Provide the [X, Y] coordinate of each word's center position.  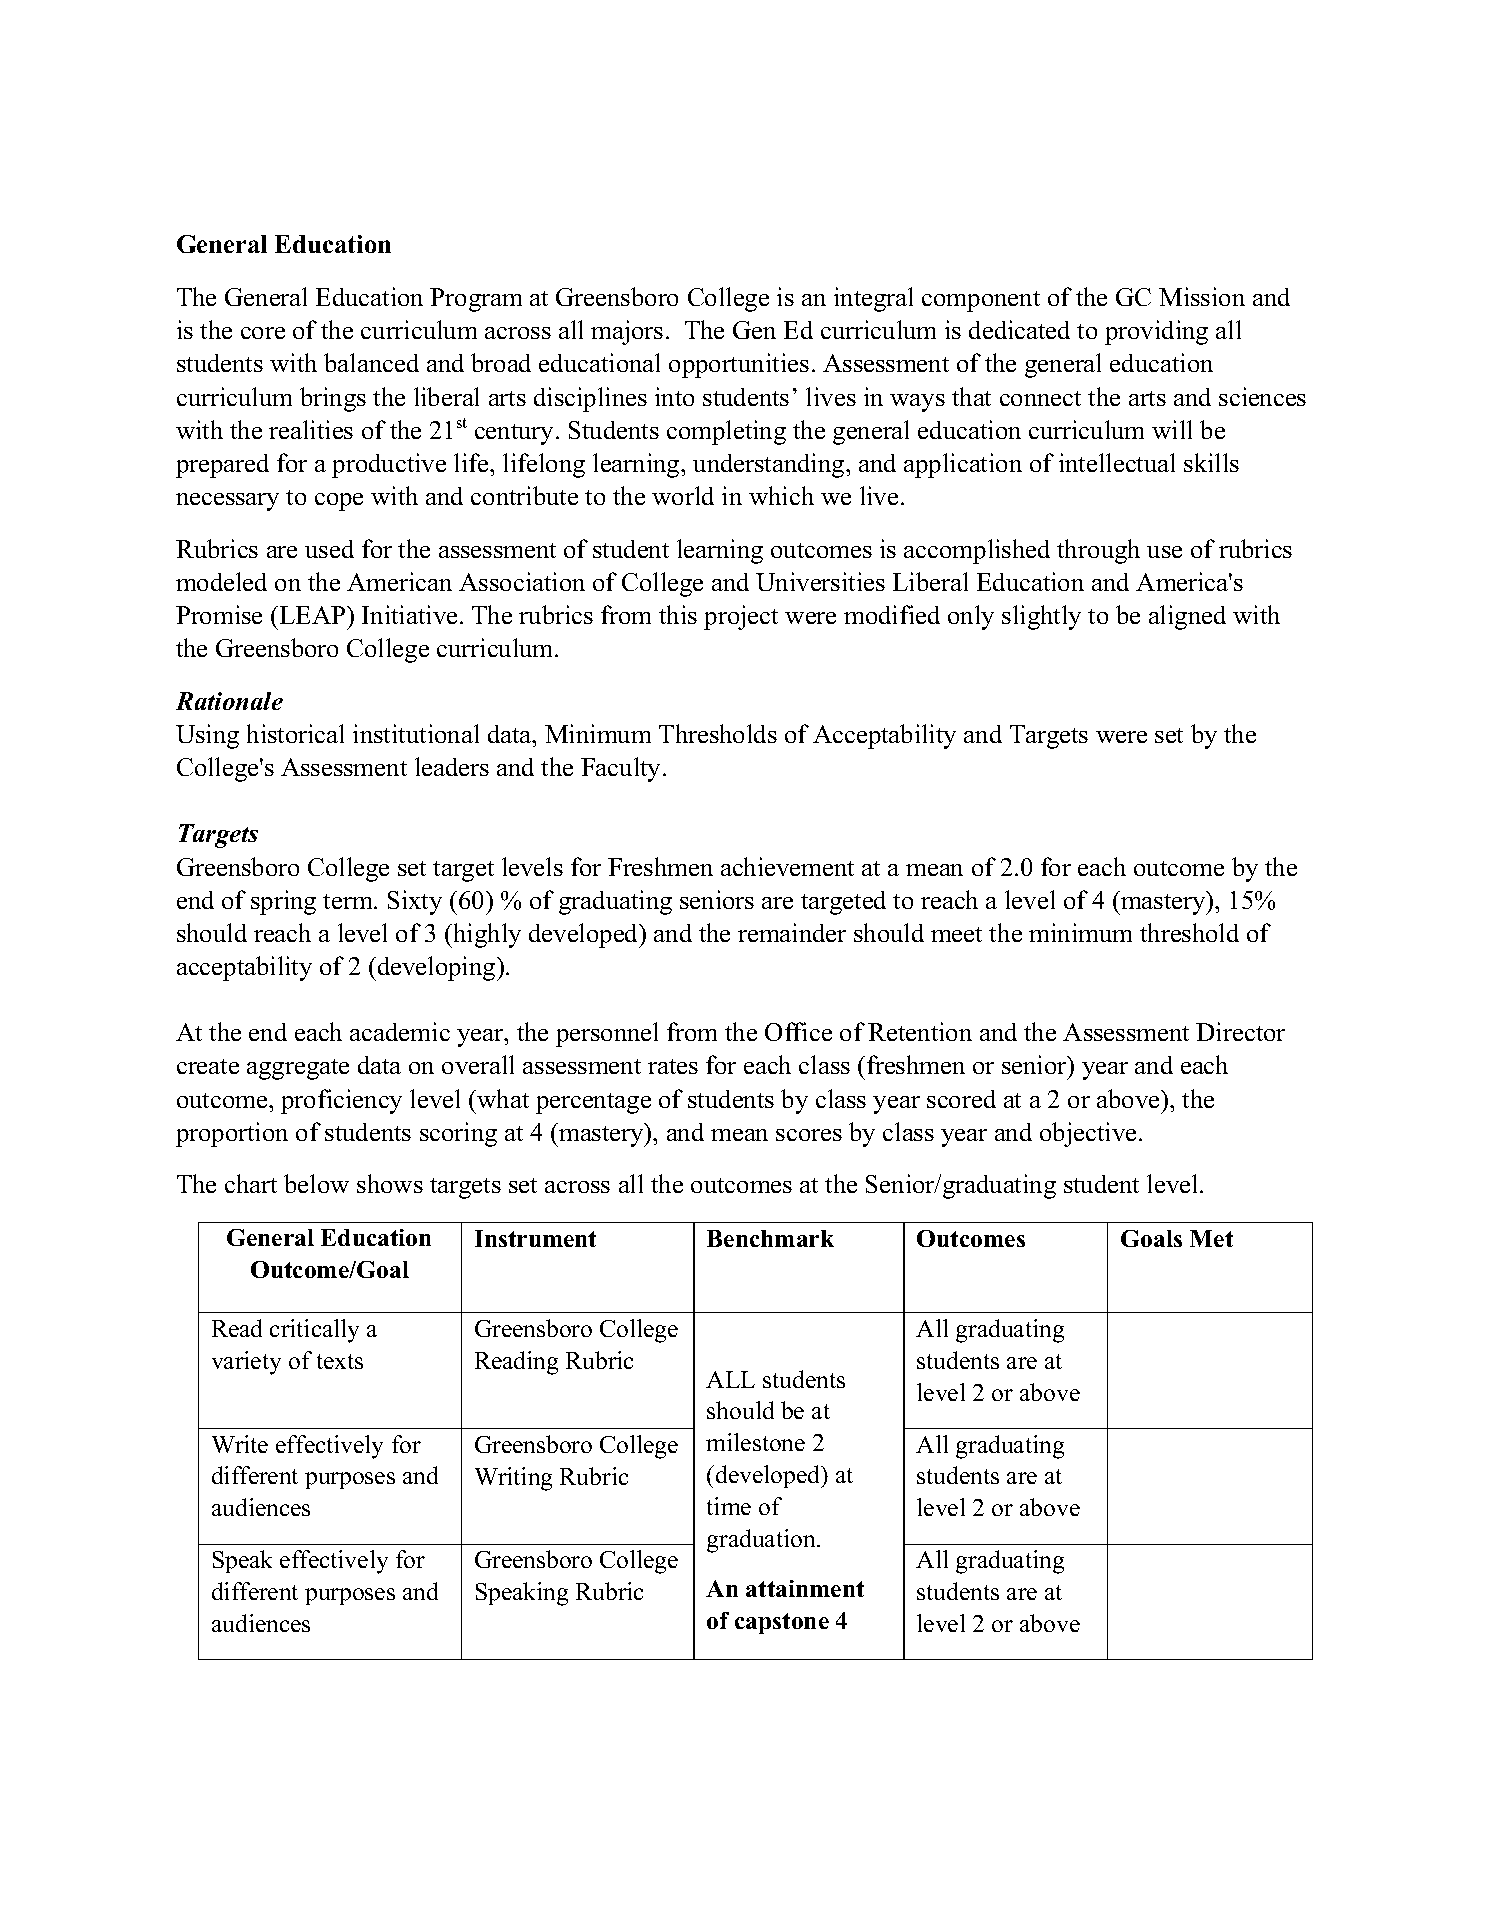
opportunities [739, 365]
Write [240, 1444]
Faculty [622, 769]
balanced [371, 362]
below [316, 1183]
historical [295, 733]
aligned [1187, 617]
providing [1156, 332]
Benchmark [770, 1238]
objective [1088, 1134]
